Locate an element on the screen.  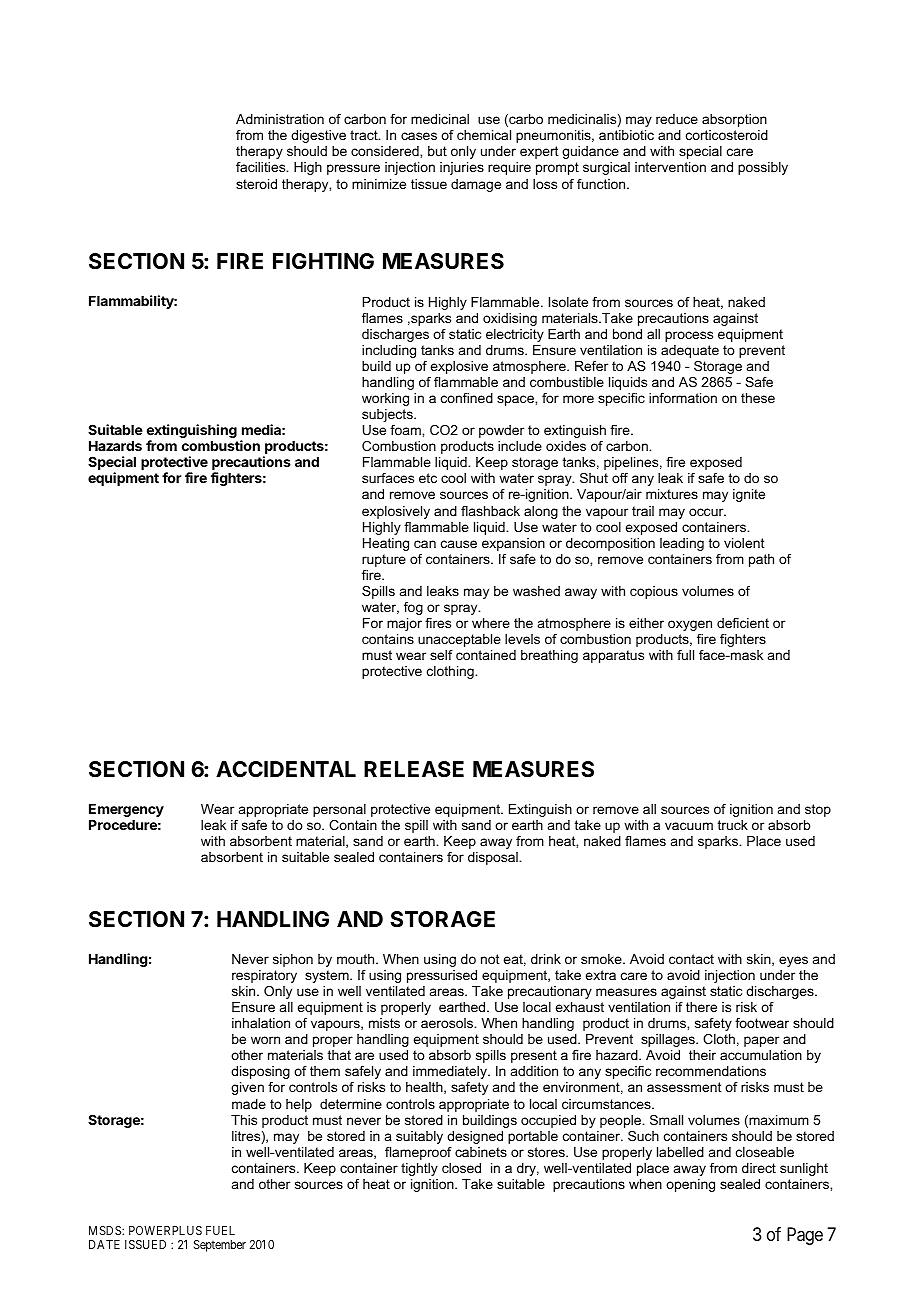
ACCIDENTAL is located at coordinates (286, 769).
